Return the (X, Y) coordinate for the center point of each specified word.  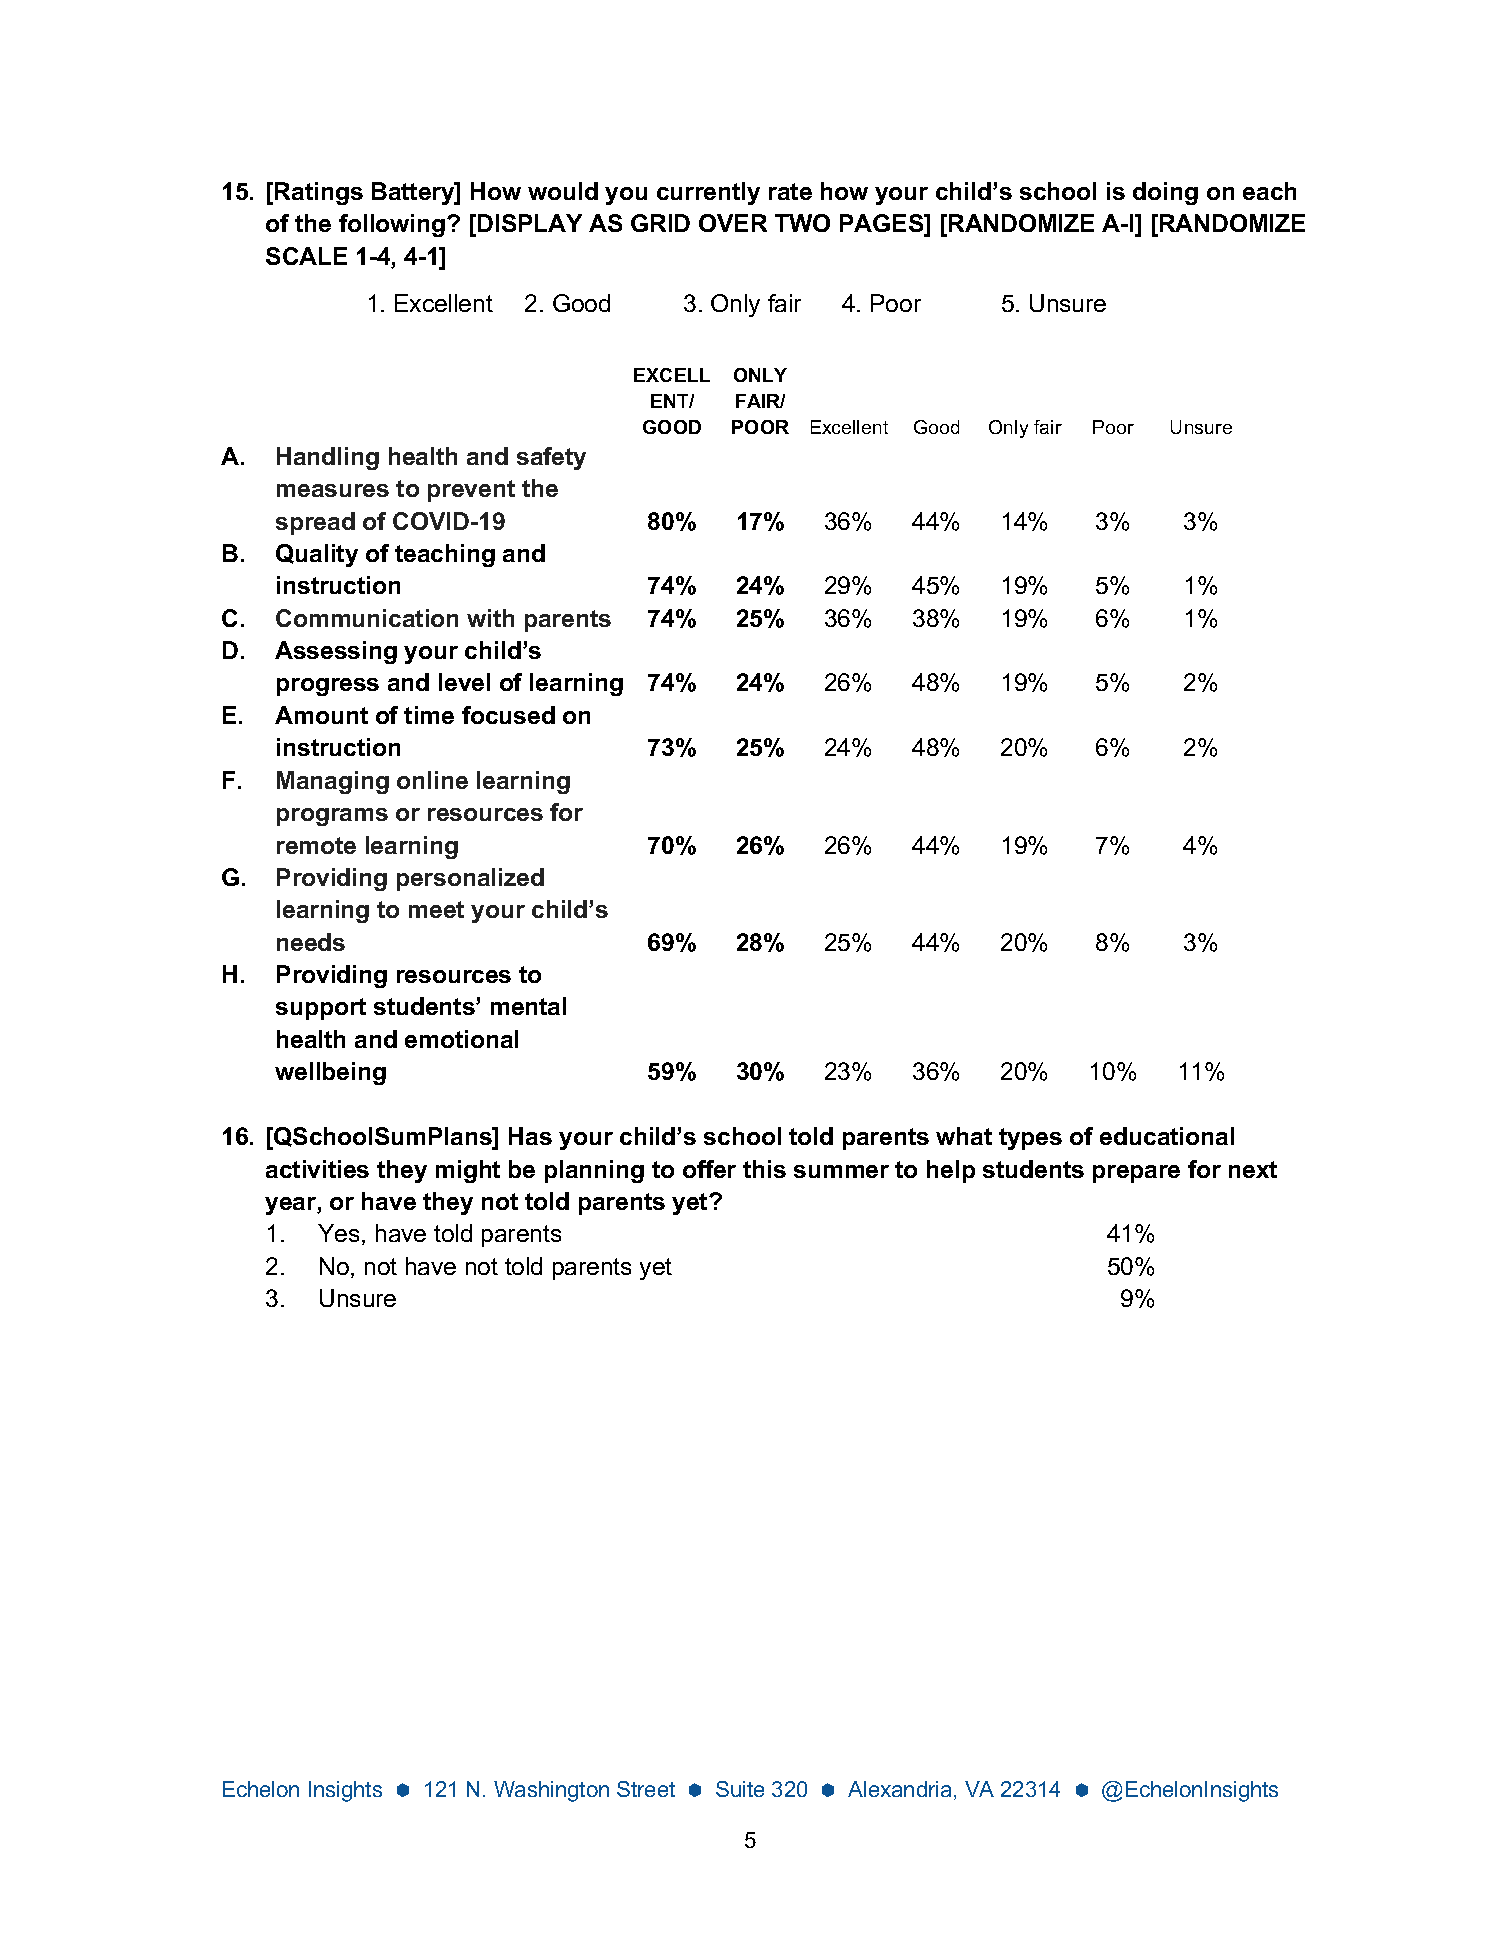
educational (1167, 1136)
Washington (551, 1791)
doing (1165, 193)
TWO (802, 223)
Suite (740, 1789)
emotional (461, 1039)
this (764, 1169)
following (393, 225)
